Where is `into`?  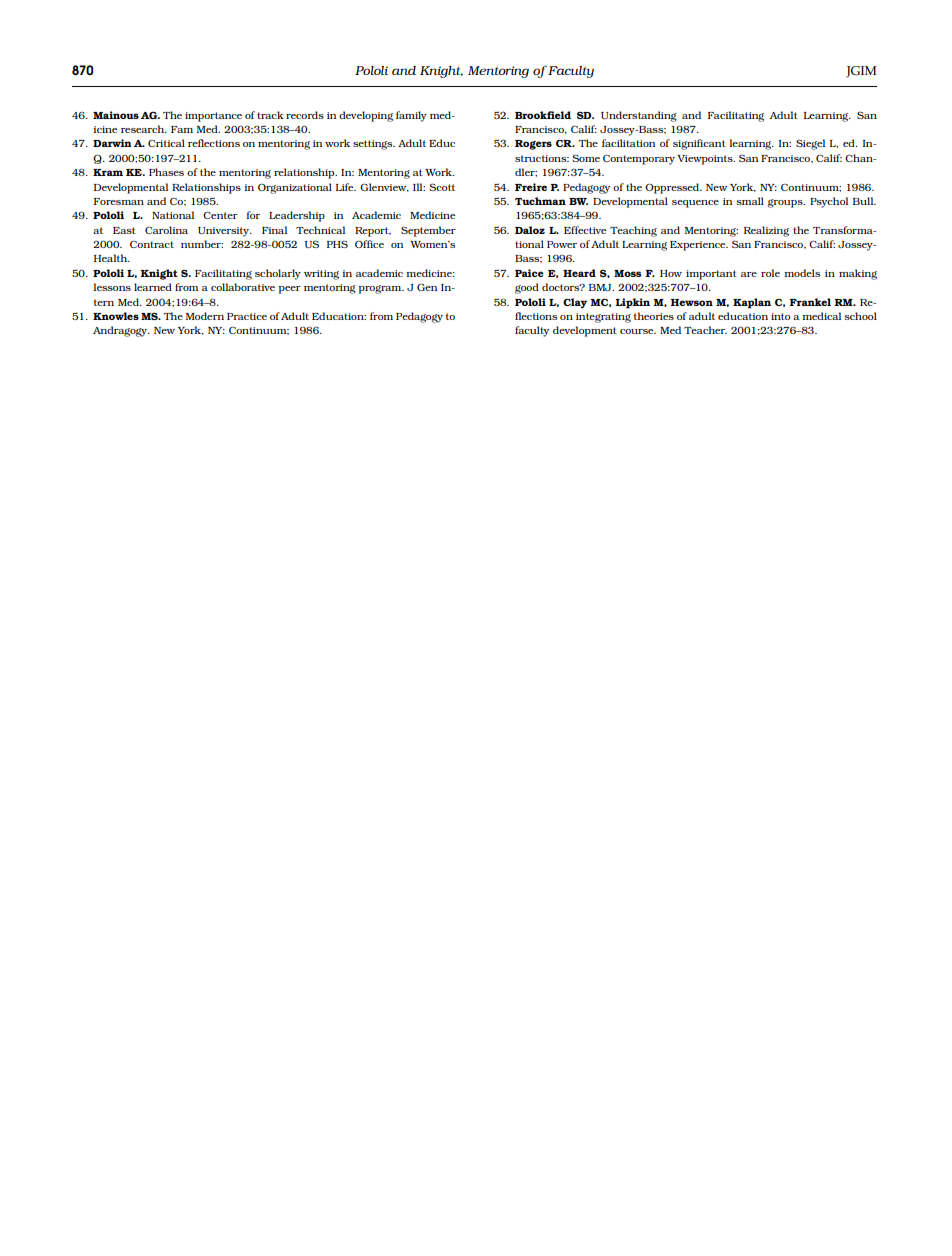
into is located at coordinates (781, 316).
